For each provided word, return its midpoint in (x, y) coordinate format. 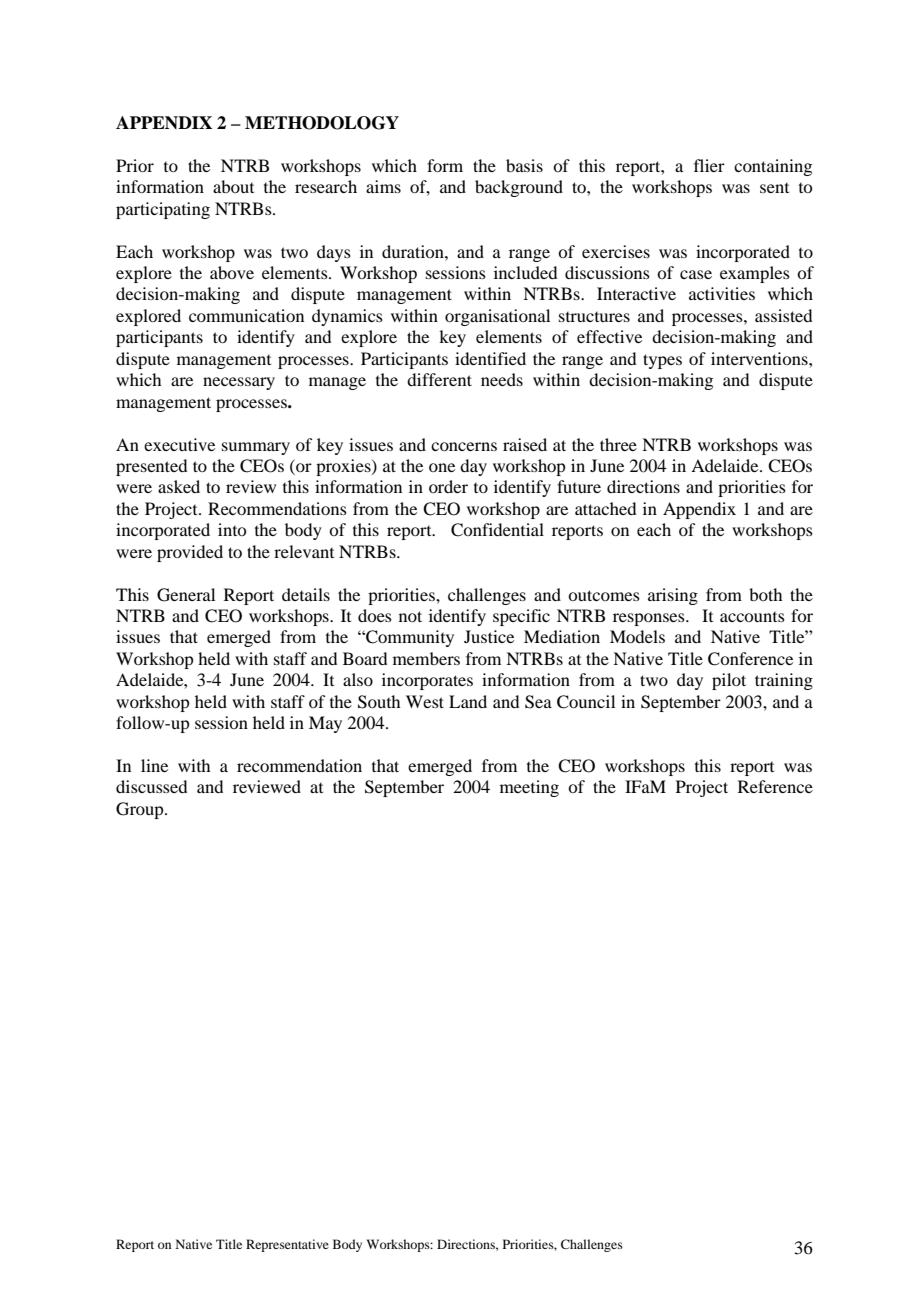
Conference (750, 659)
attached (605, 508)
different (439, 379)
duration (414, 251)
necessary (239, 383)
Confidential (497, 530)
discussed (151, 786)
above (232, 272)
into (232, 529)
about (233, 186)
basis (524, 165)
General (186, 595)
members (426, 658)
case (696, 274)
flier (709, 165)
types (662, 361)
